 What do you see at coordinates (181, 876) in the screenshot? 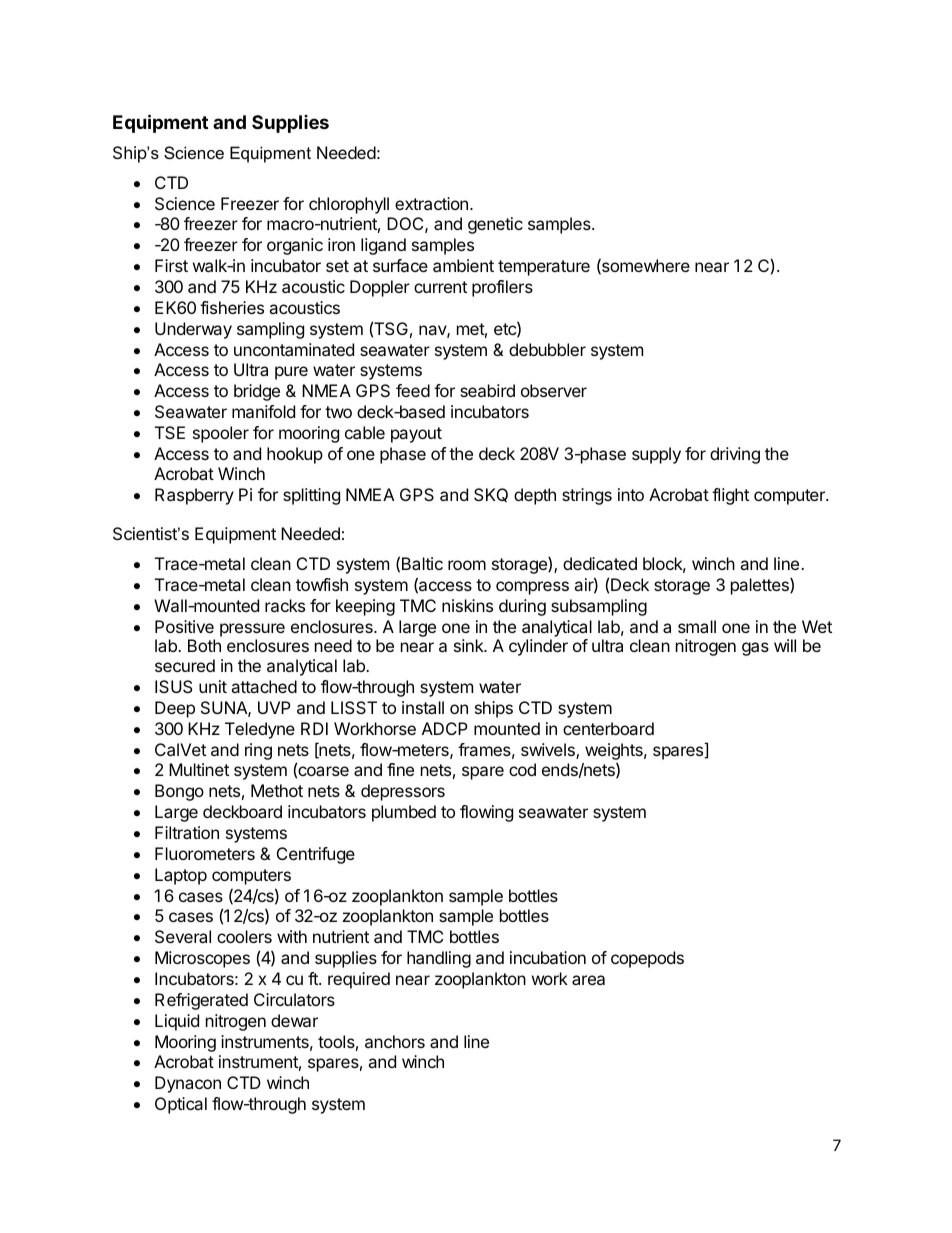
I see `Laptop` at bounding box center [181, 876].
